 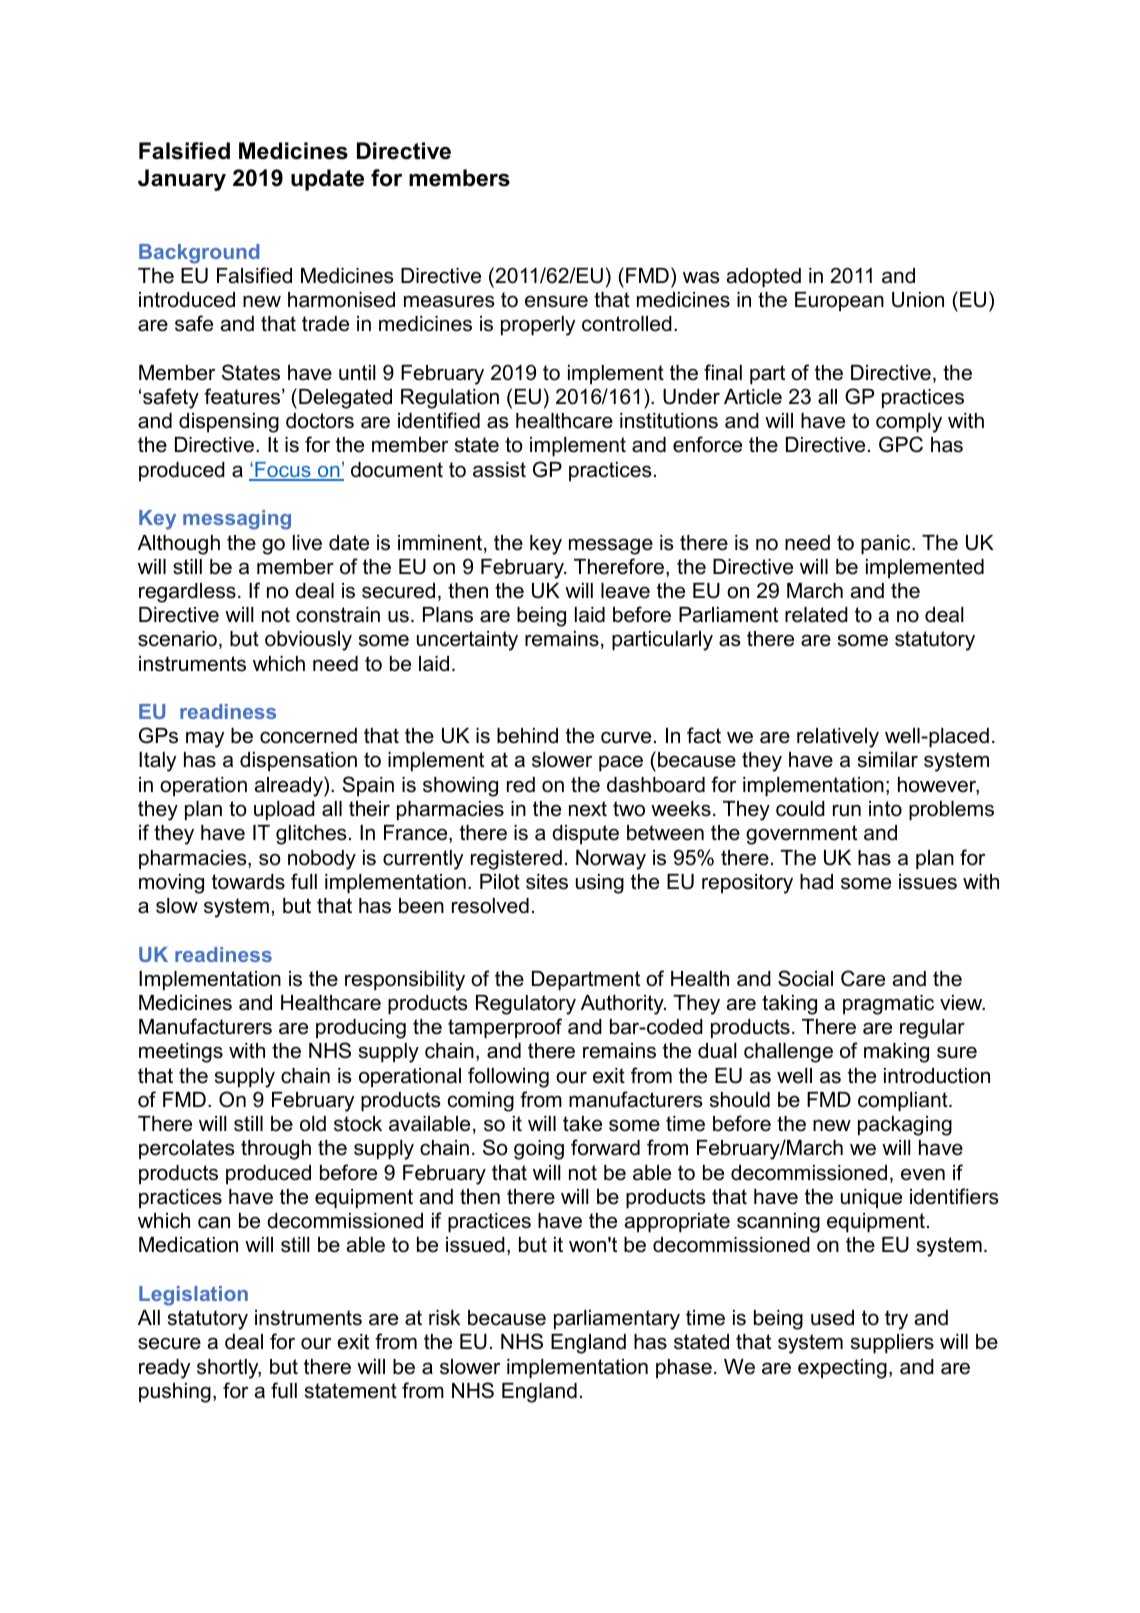 What do you see at coordinates (199, 254) in the image?
I see `Background` at bounding box center [199, 254].
